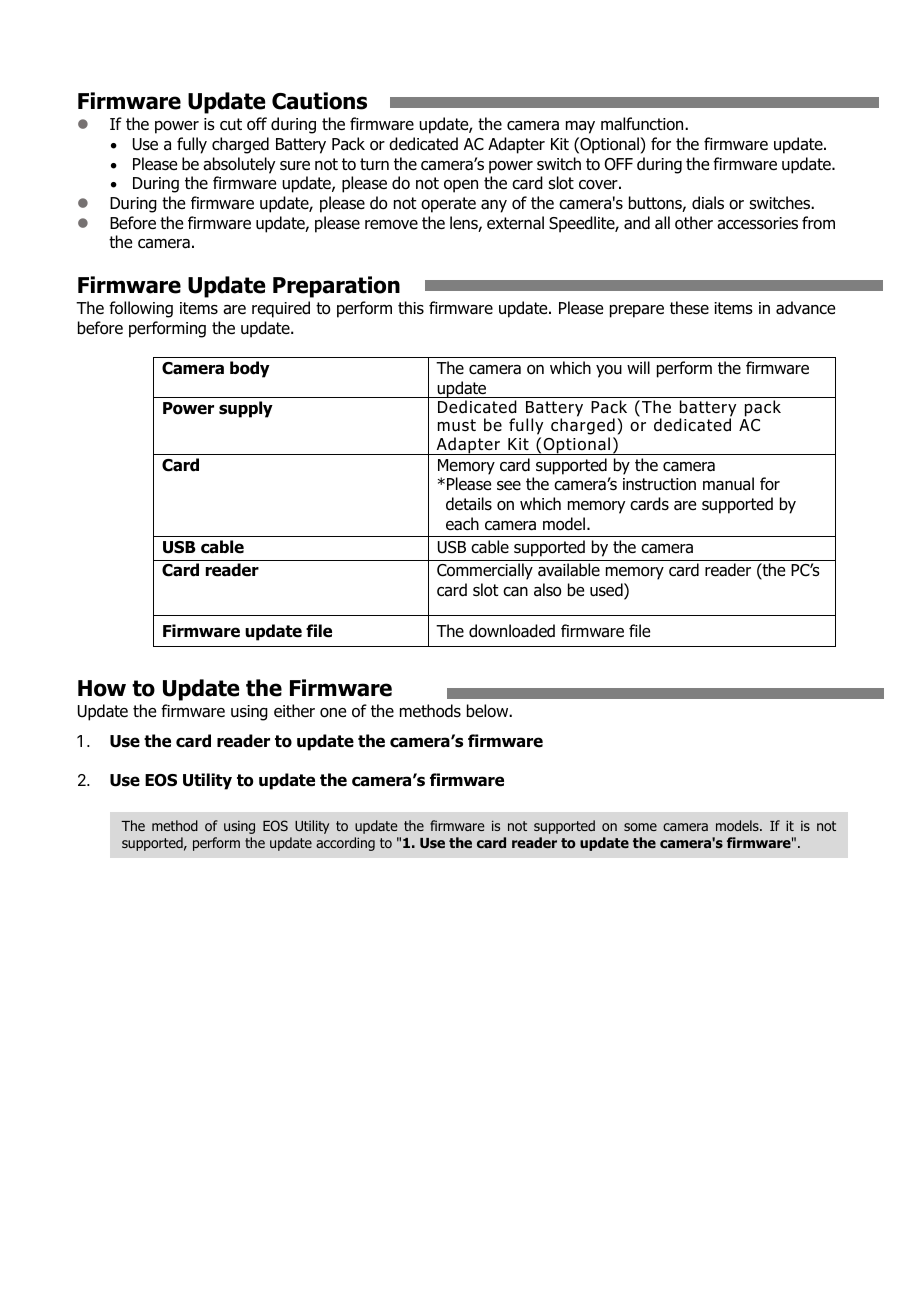  Describe the element at coordinates (547, 590) in the screenshot. I see `also` at that location.
